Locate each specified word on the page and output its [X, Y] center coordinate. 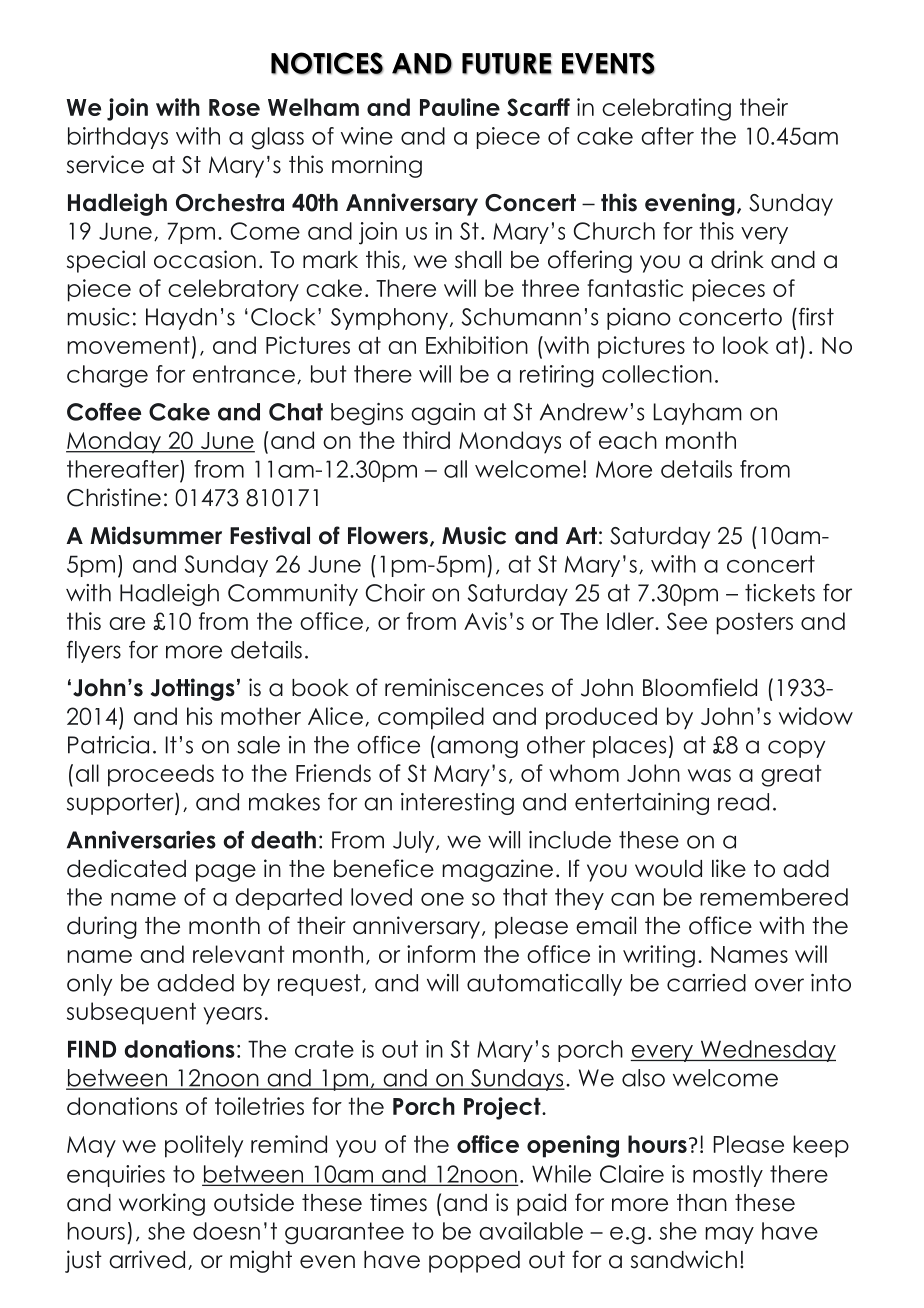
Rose [234, 107]
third [426, 440]
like [729, 868]
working [162, 1204]
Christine [114, 497]
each [628, 440]
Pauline [460, 107]
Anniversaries [141, 840]
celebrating [666, 109]
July [415, 842]
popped [474, 1262]
